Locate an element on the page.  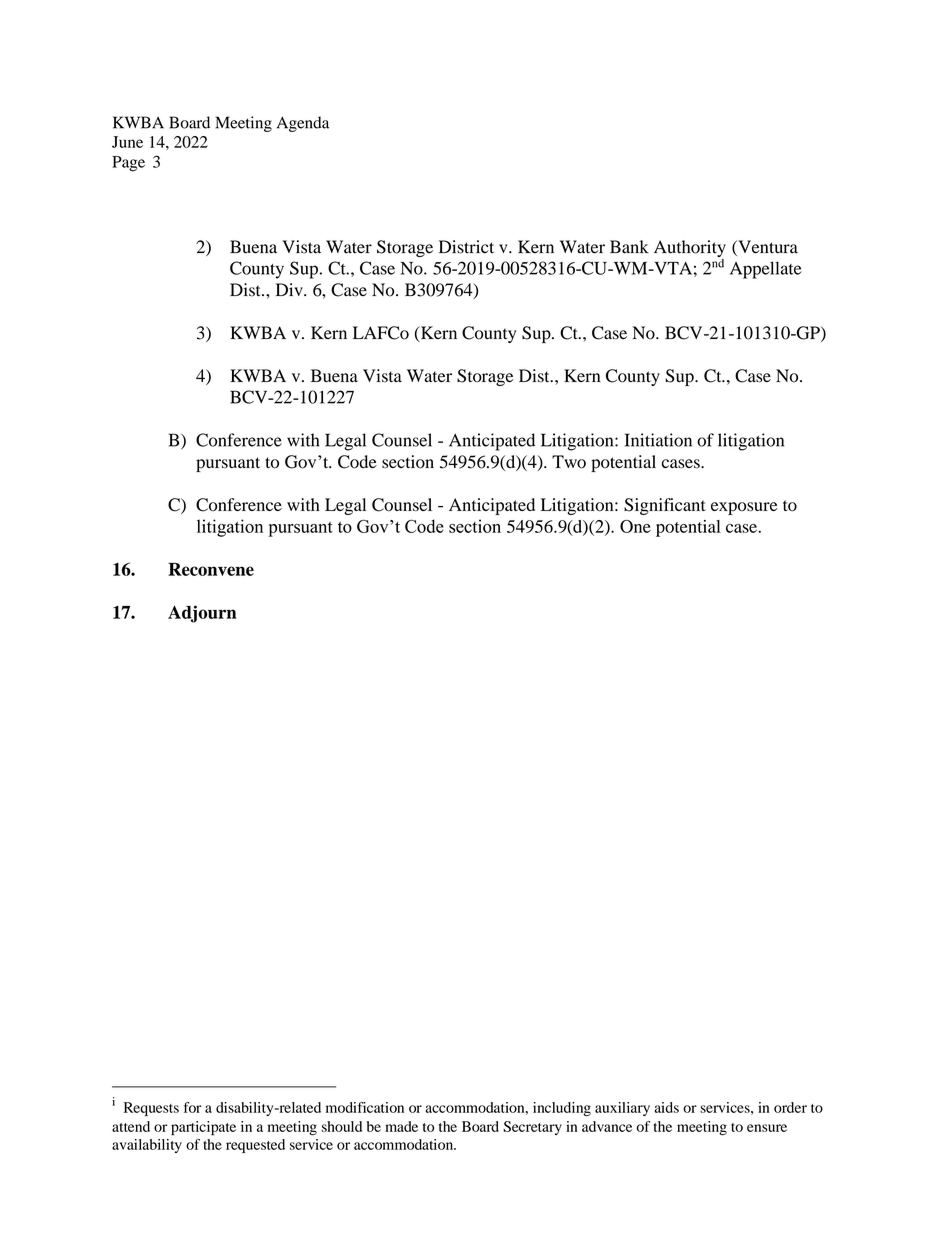
One is located at coordinates (635, 526).
